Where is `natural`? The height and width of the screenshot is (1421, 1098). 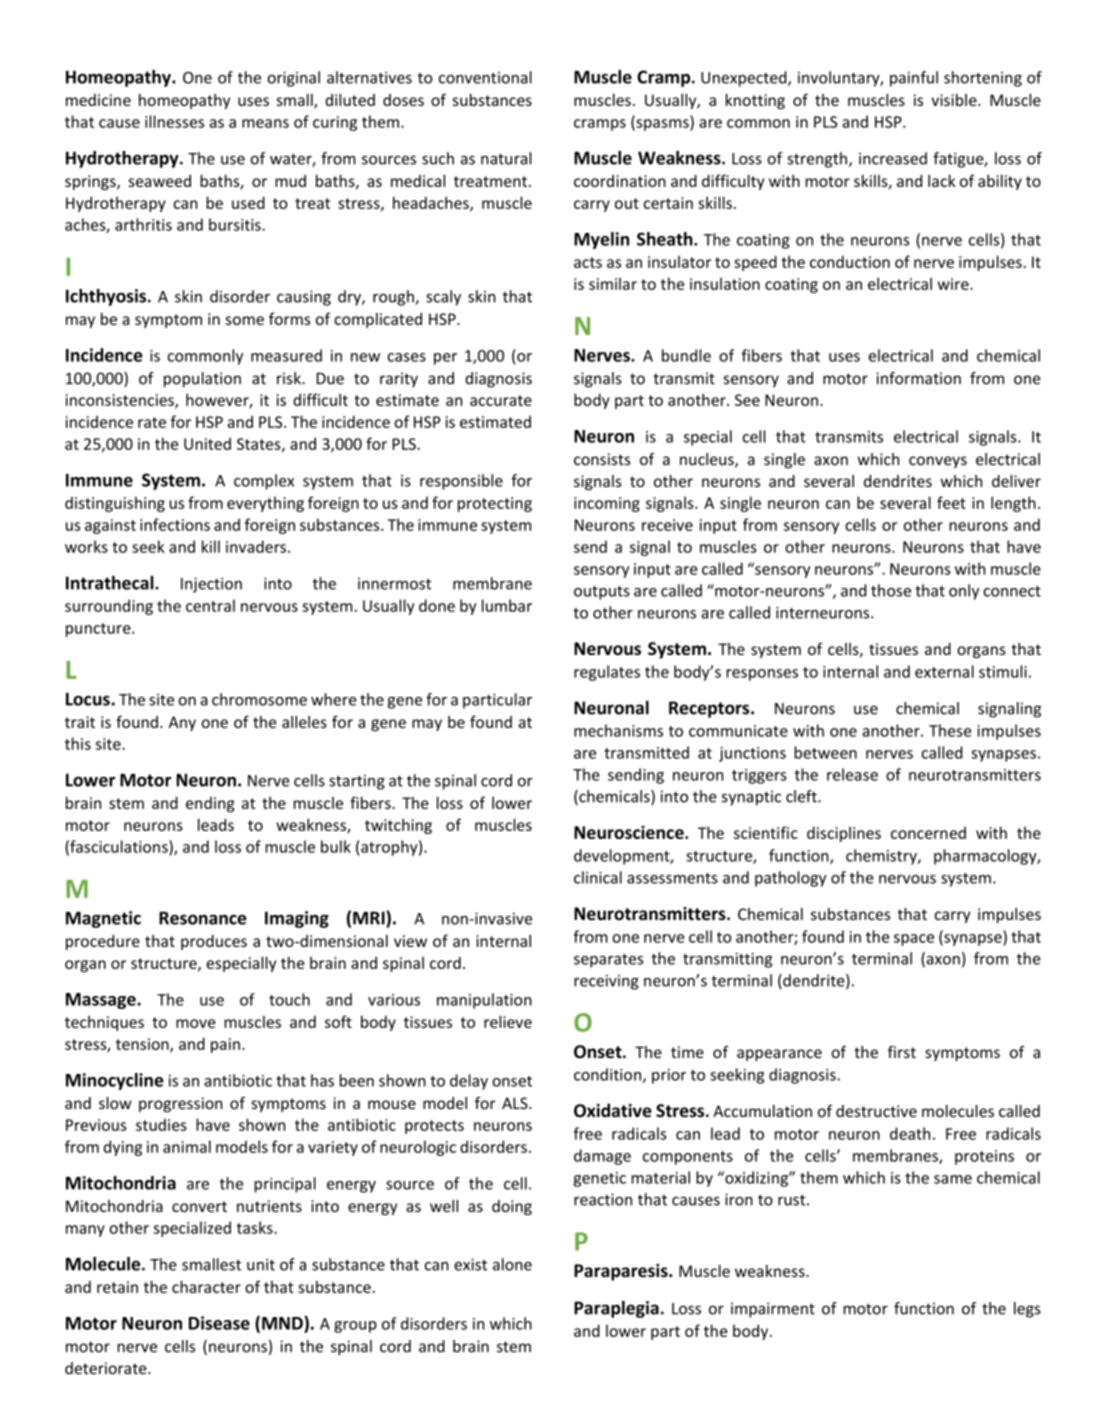
natural is located at coordinates (506, 158).
